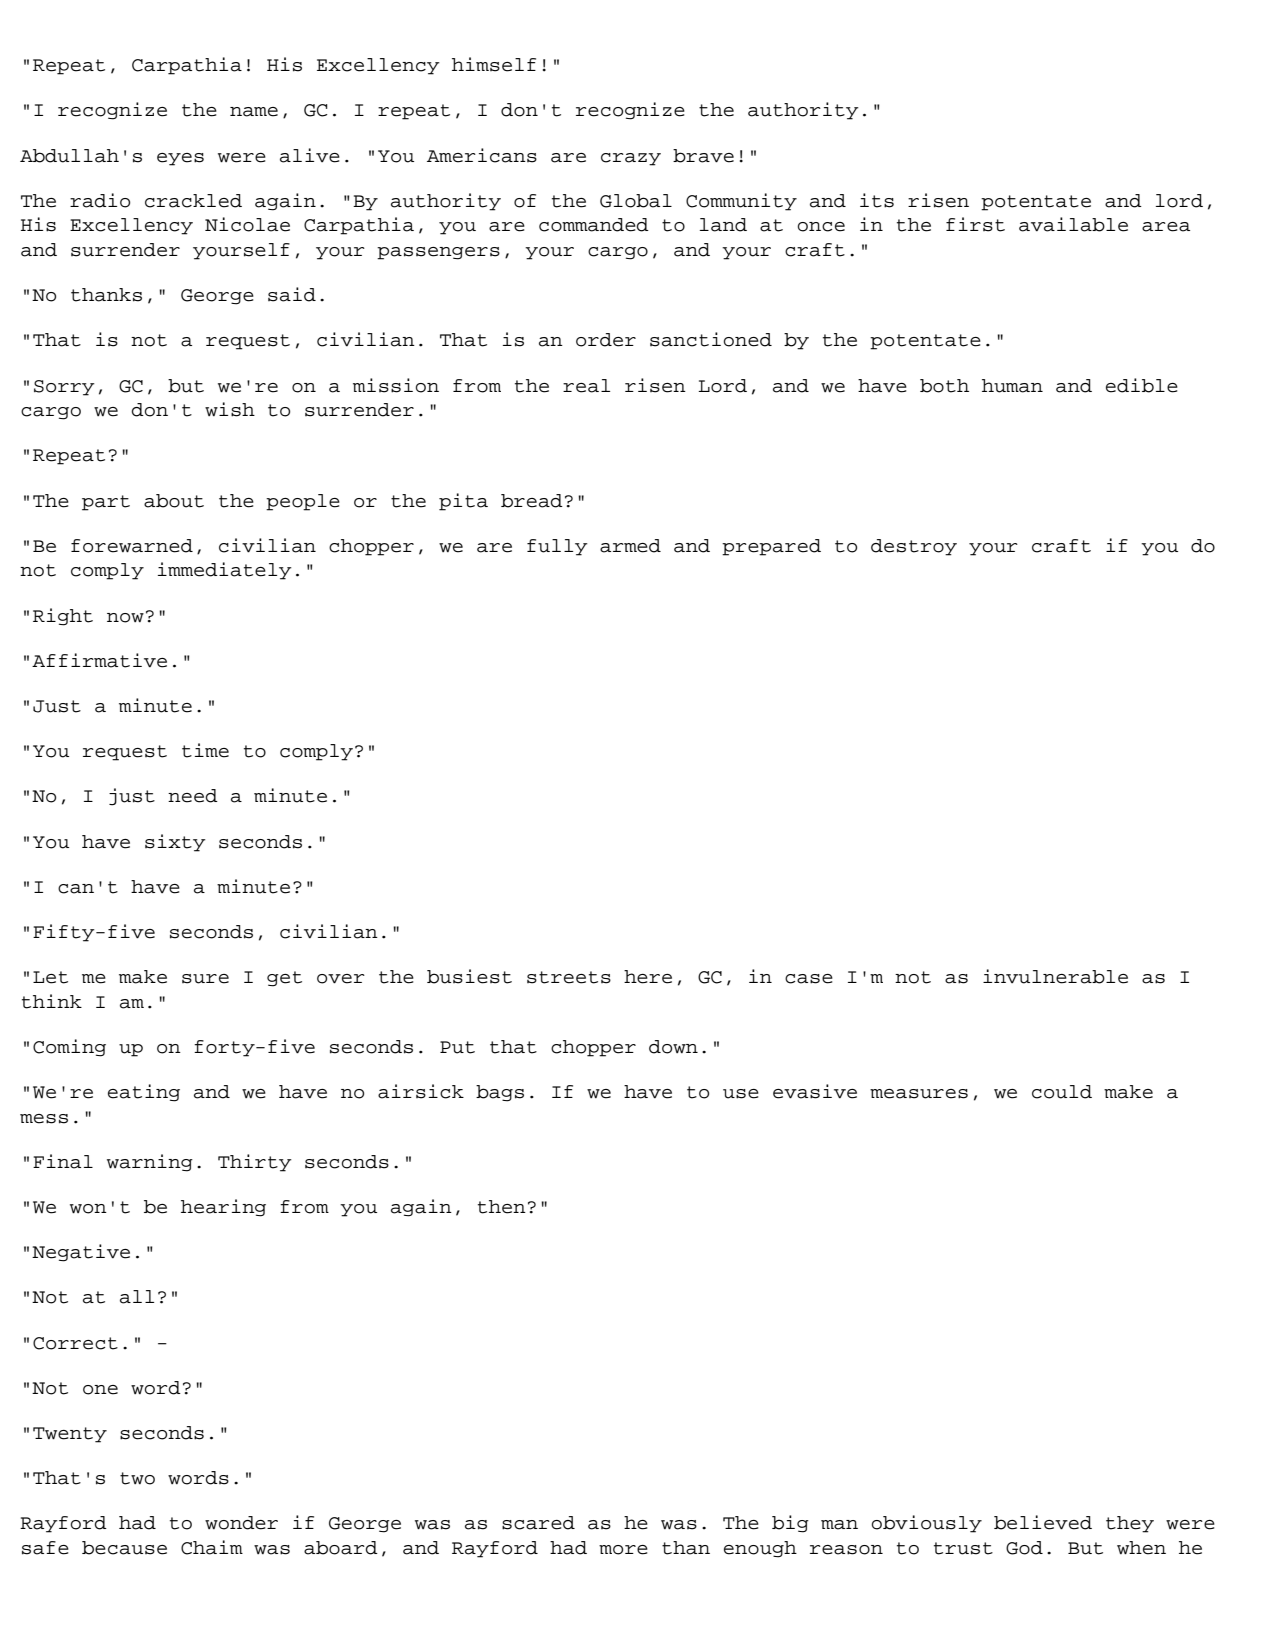 This document has height=1632, width=1261. I want to click on more, so click(623, 1550).
